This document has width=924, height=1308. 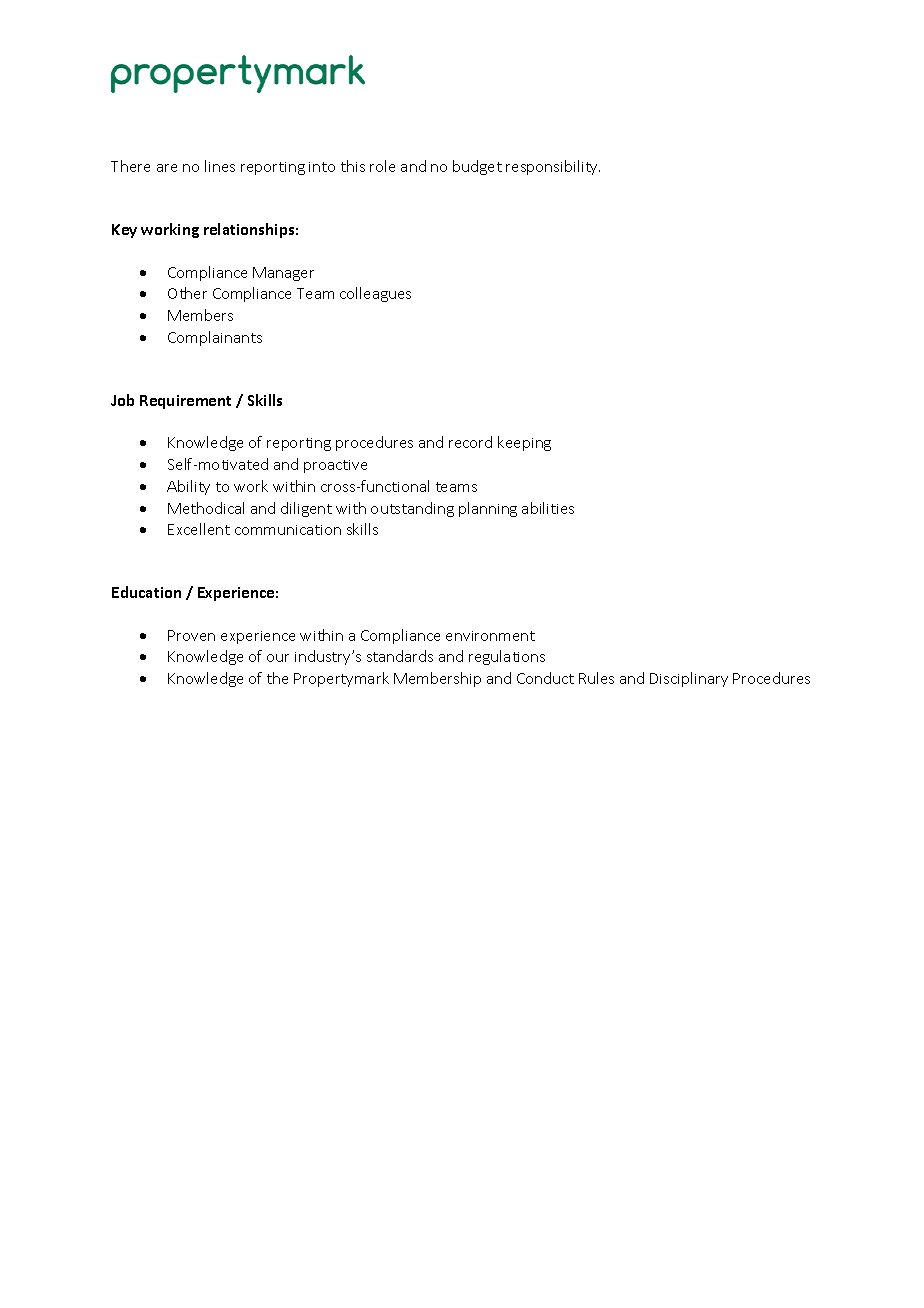 What do you see at coordinates (548, 508) in the document?
I see `abilities` at bounding box center [548, 508].
